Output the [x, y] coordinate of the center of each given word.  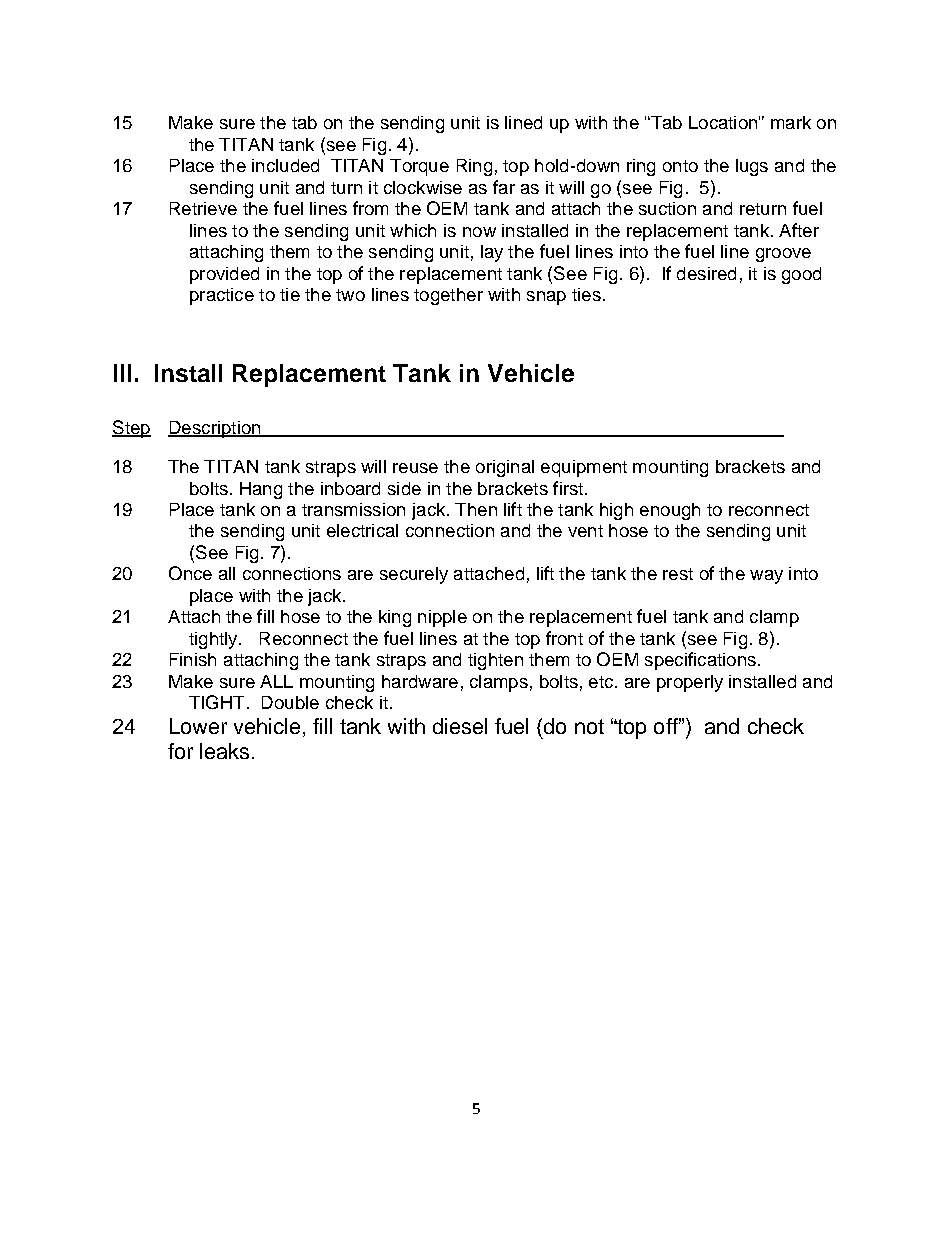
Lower [198, 726]
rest [678, 574]
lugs [752, 167]
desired [706, 273]
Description [215, 429]
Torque [419, 167]
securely [414, 575]
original [505, 468]
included [285, 165]
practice [222, 296]
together [448, 296]
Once [190, 573]
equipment [584, 468]
